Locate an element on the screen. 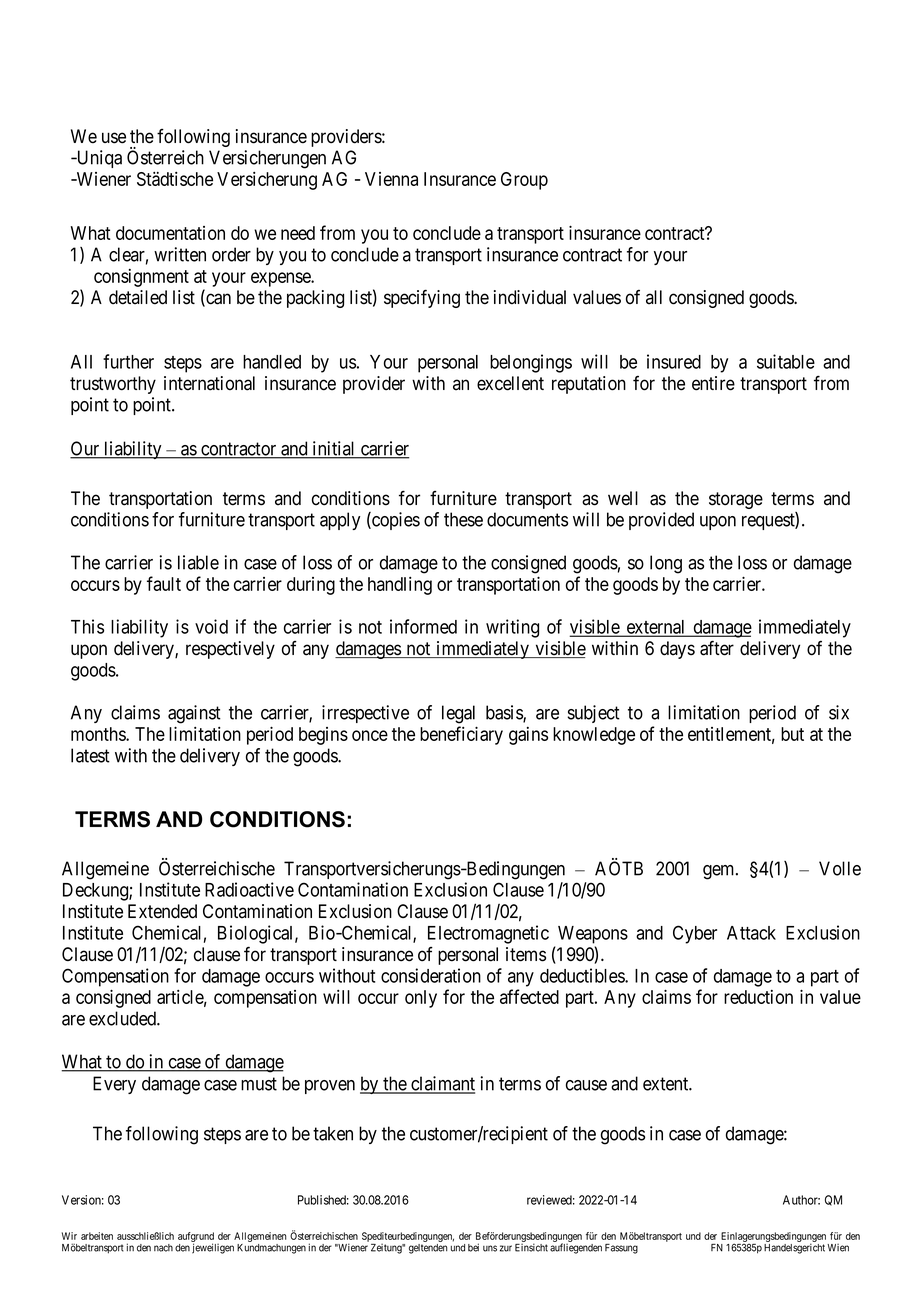  suitable is located at coordinates (786, 361).
